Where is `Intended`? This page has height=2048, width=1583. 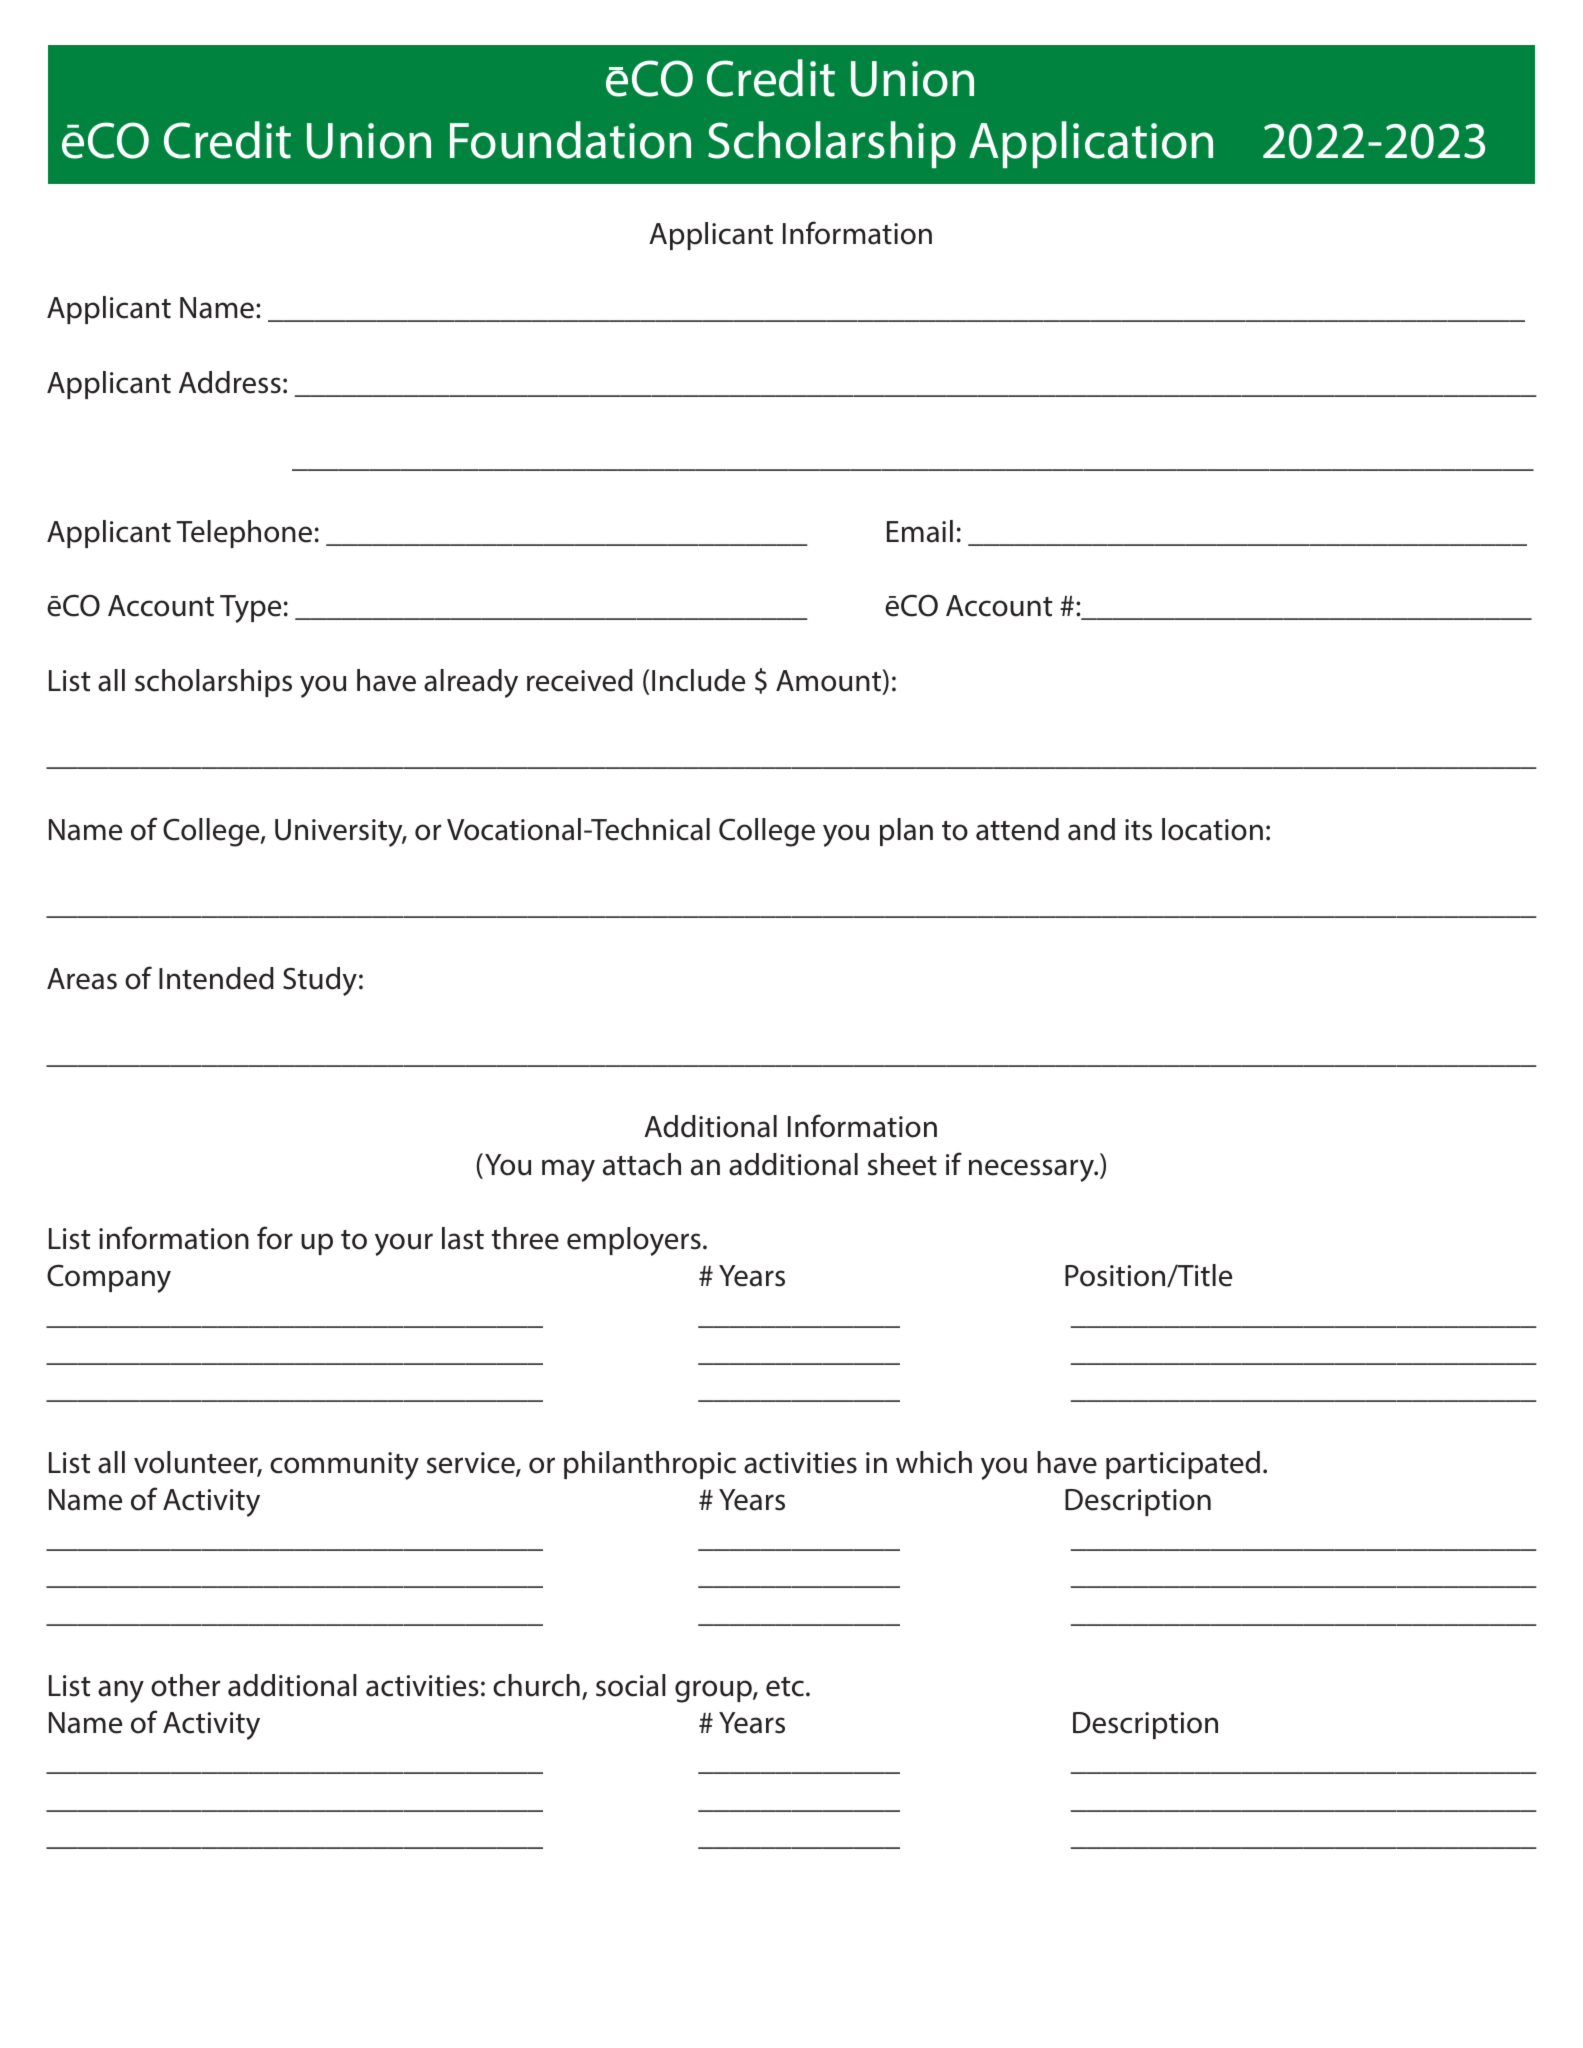
Intended is located at coordinates (216, 978).
